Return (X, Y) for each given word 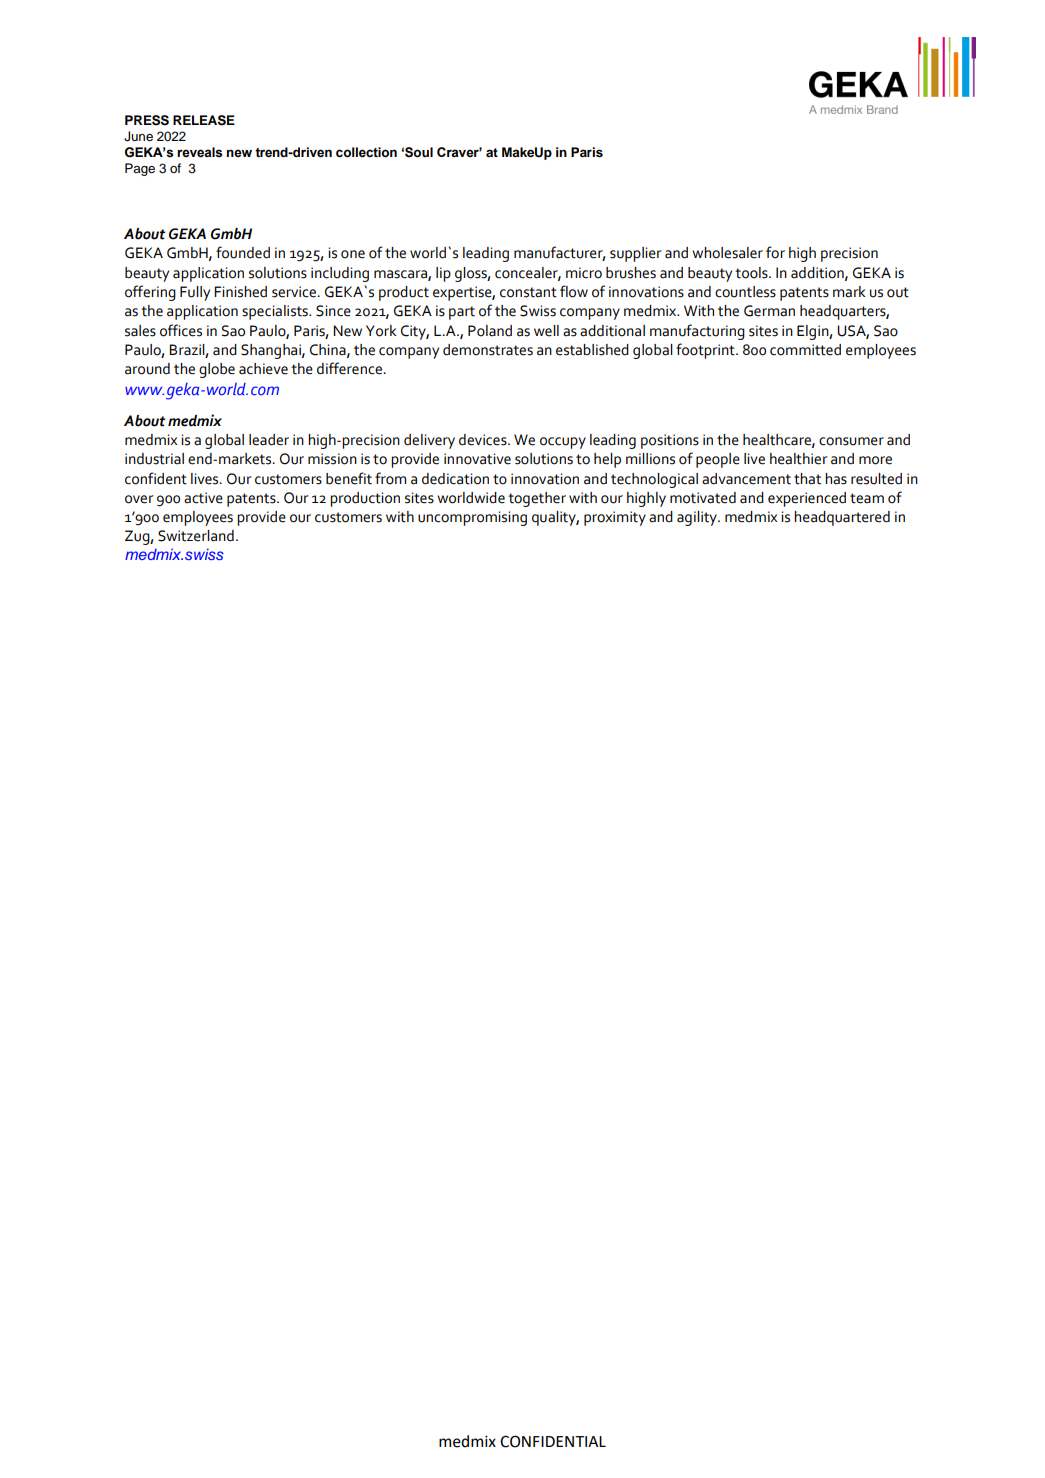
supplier (636, 254)
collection (366, 152)
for (775, 252)
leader (269, 440)
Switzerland (196, 536)
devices (484, 440)
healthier (799, 459)
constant (528, 292)
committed (805, 350)
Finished (240, 292)
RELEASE (204, 120)
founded (243, 252)
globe (217, 370)
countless (745, 292)
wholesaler (727, 253)
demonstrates (488, 350)
